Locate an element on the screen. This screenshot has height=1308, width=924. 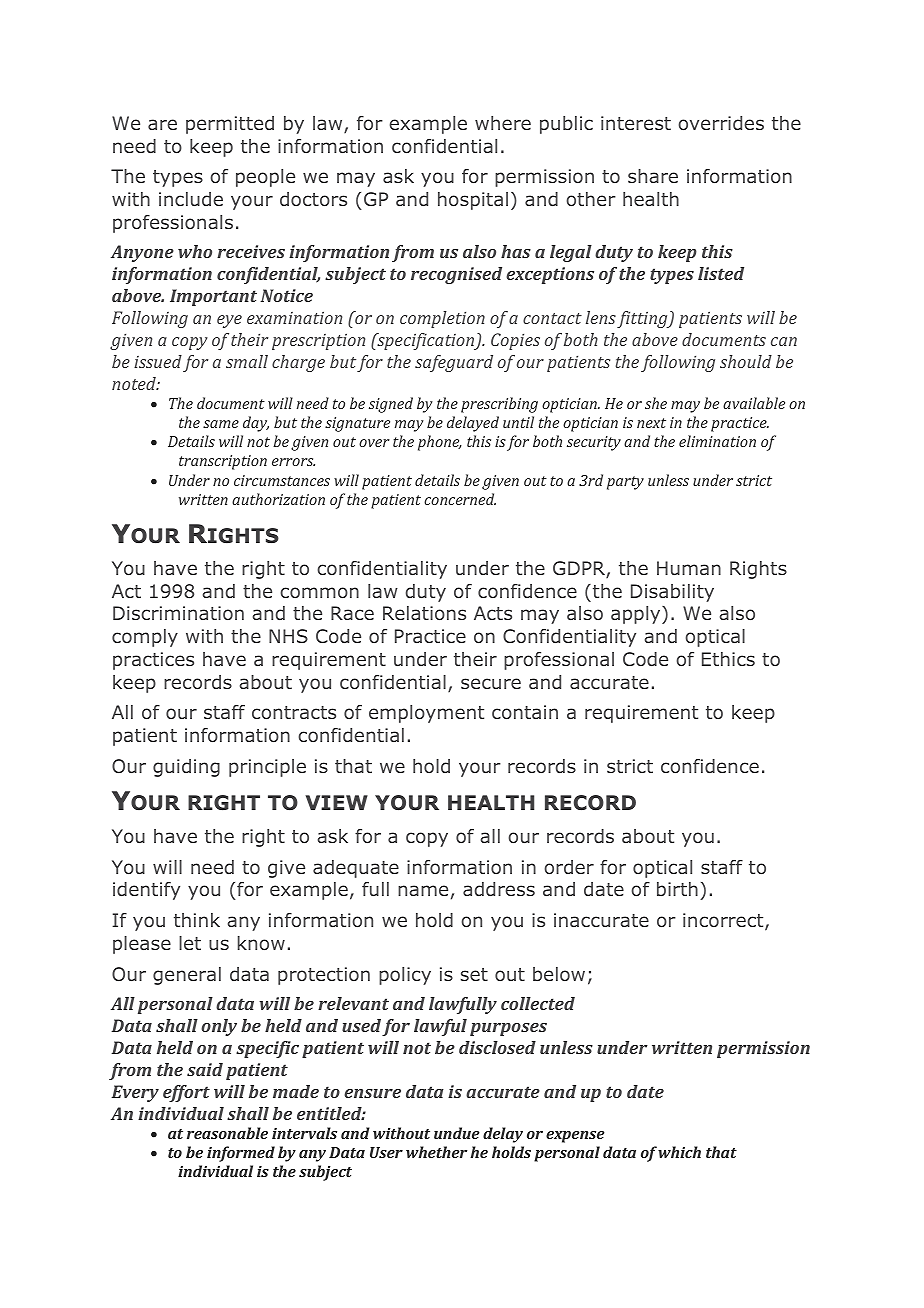
permitted is located at coordinates (230, 125).
